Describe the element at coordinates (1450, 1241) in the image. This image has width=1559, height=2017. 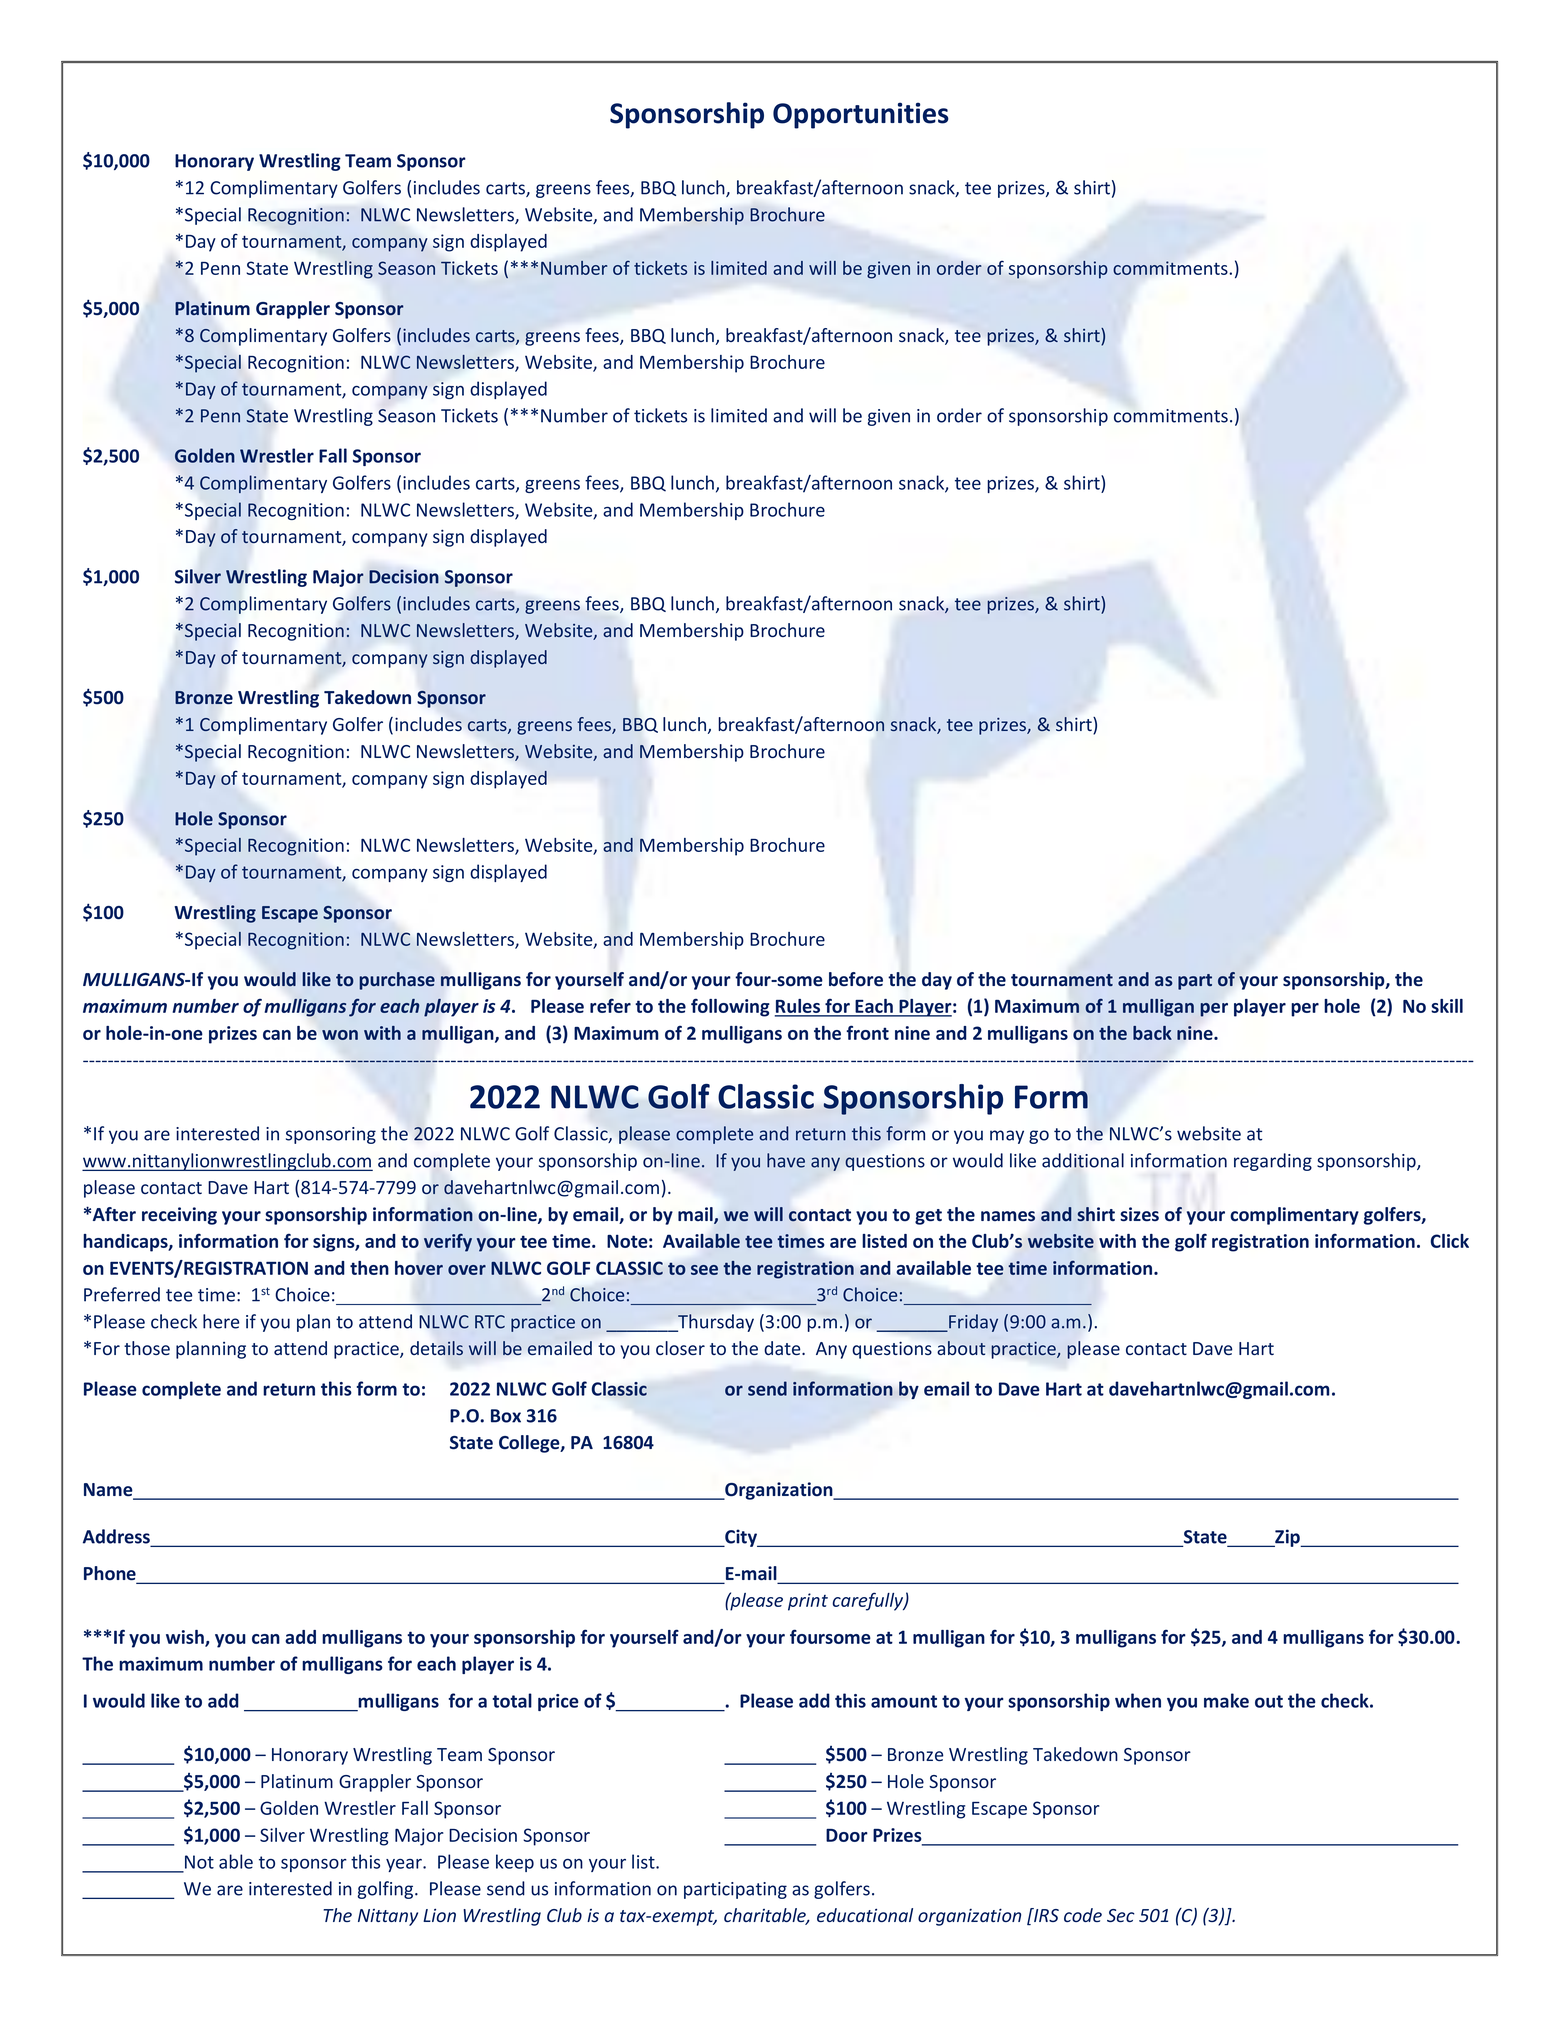
I see `Click` at that location.
